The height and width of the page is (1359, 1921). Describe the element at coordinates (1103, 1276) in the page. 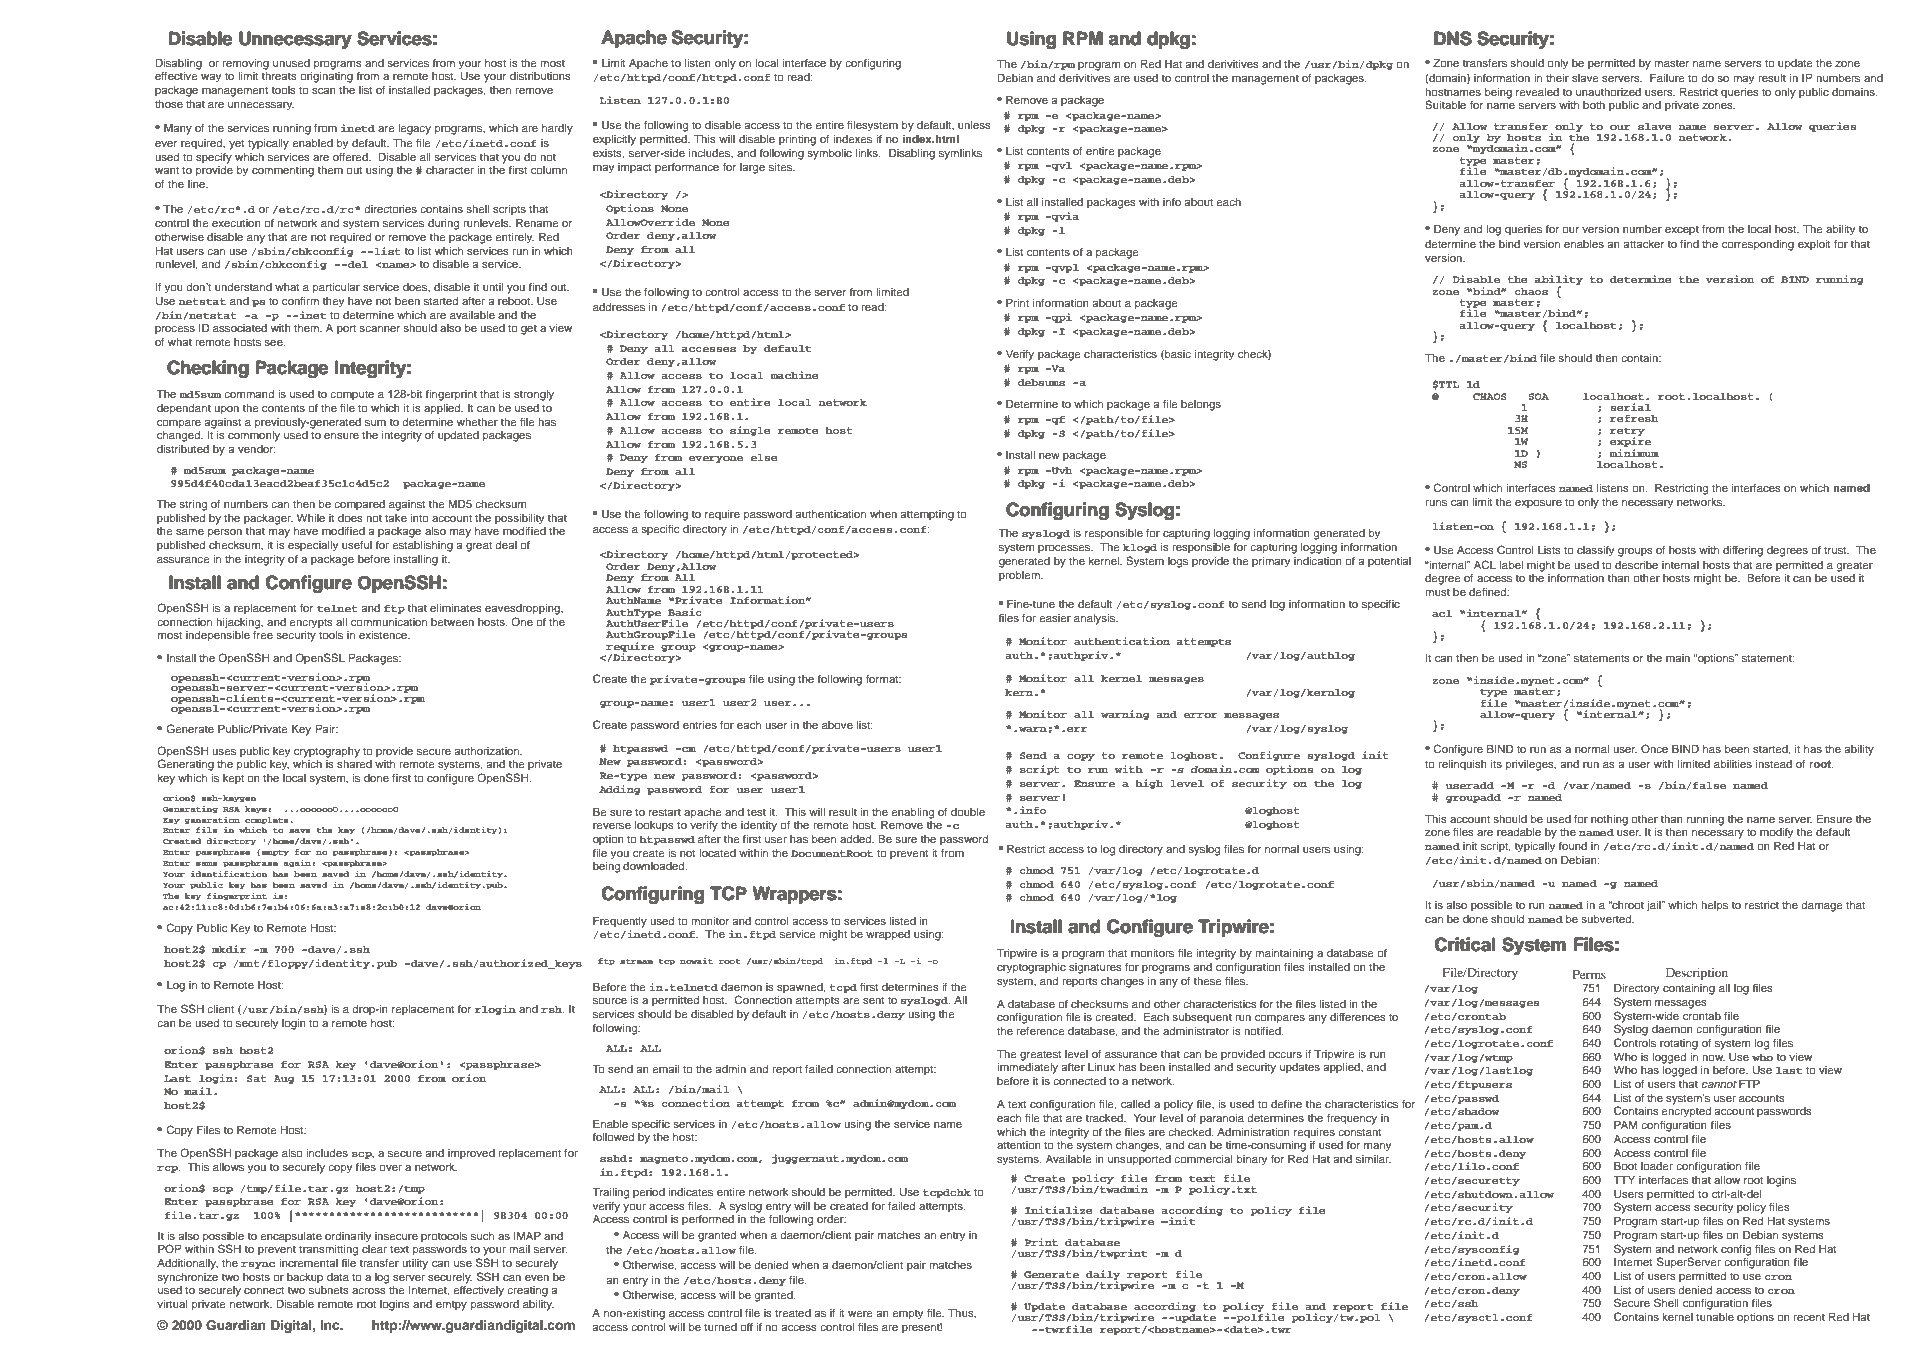

I see `daily` at that location.
